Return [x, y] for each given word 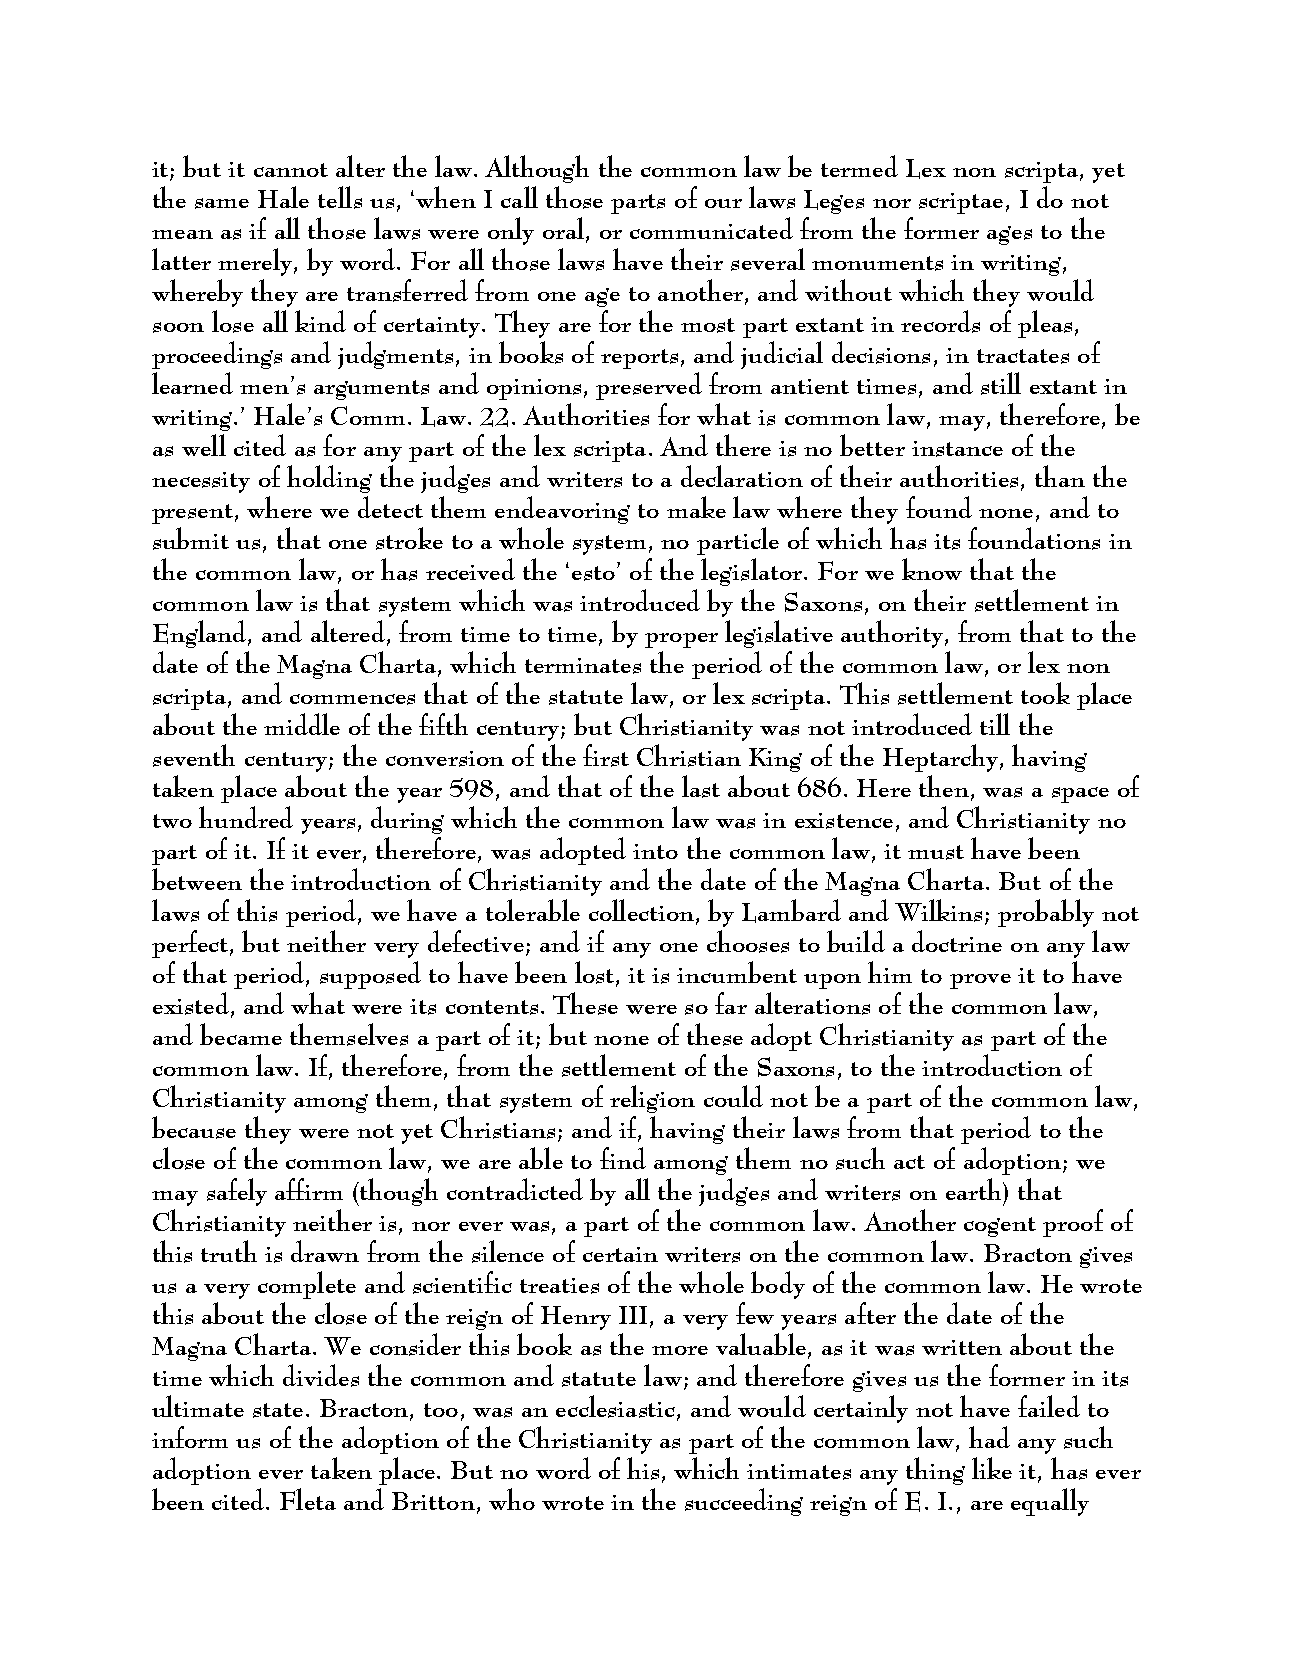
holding [329, 479]
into [655, 851]
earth [975, 1189]
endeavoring [562, 510]
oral [565, 229]
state [278, 1410]
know [932, 569]
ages [1009, 235]
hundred [246, 817]
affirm [309, 1189]
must [936, 852]
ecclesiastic [615, 1406]
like [992, 1468]
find [623, 1158]
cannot [291, 170]
